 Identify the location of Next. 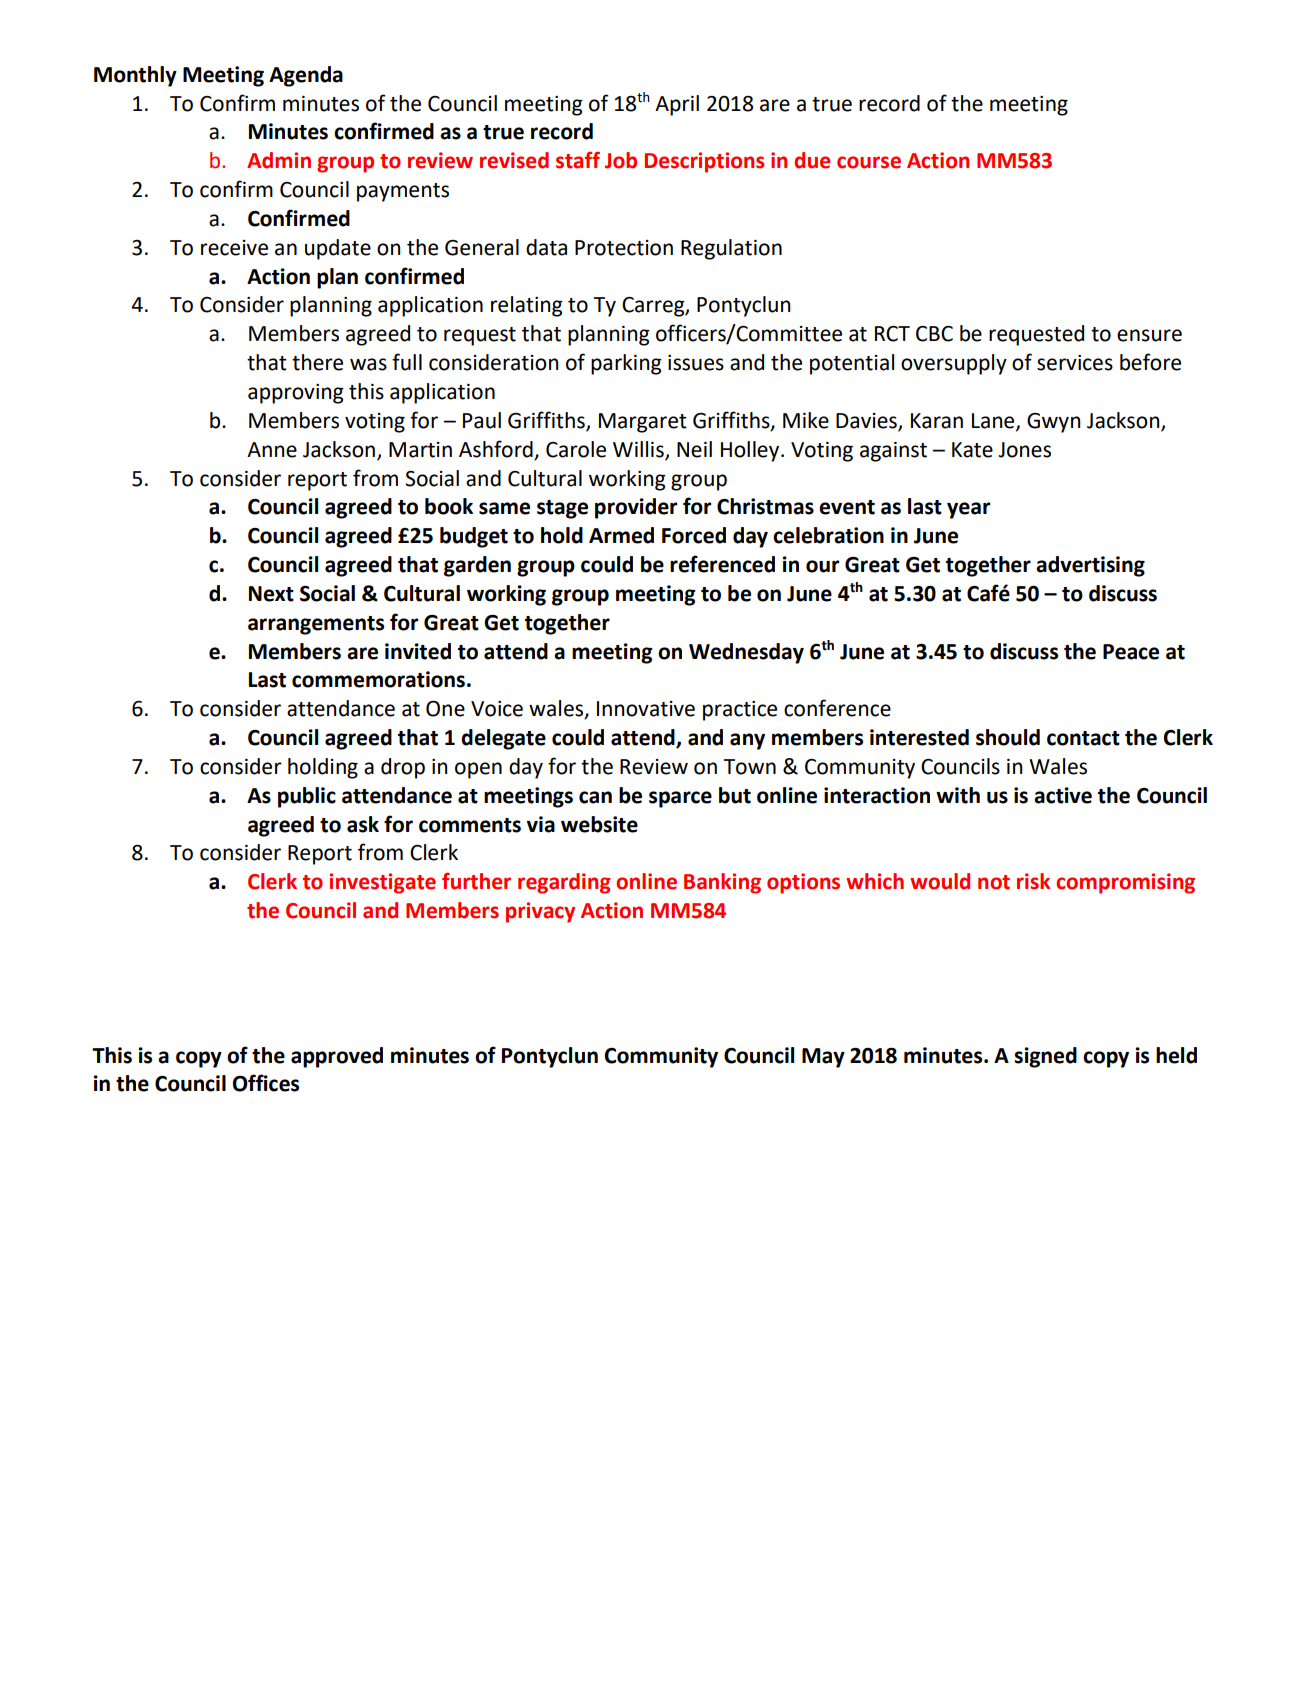
(271, 594).
